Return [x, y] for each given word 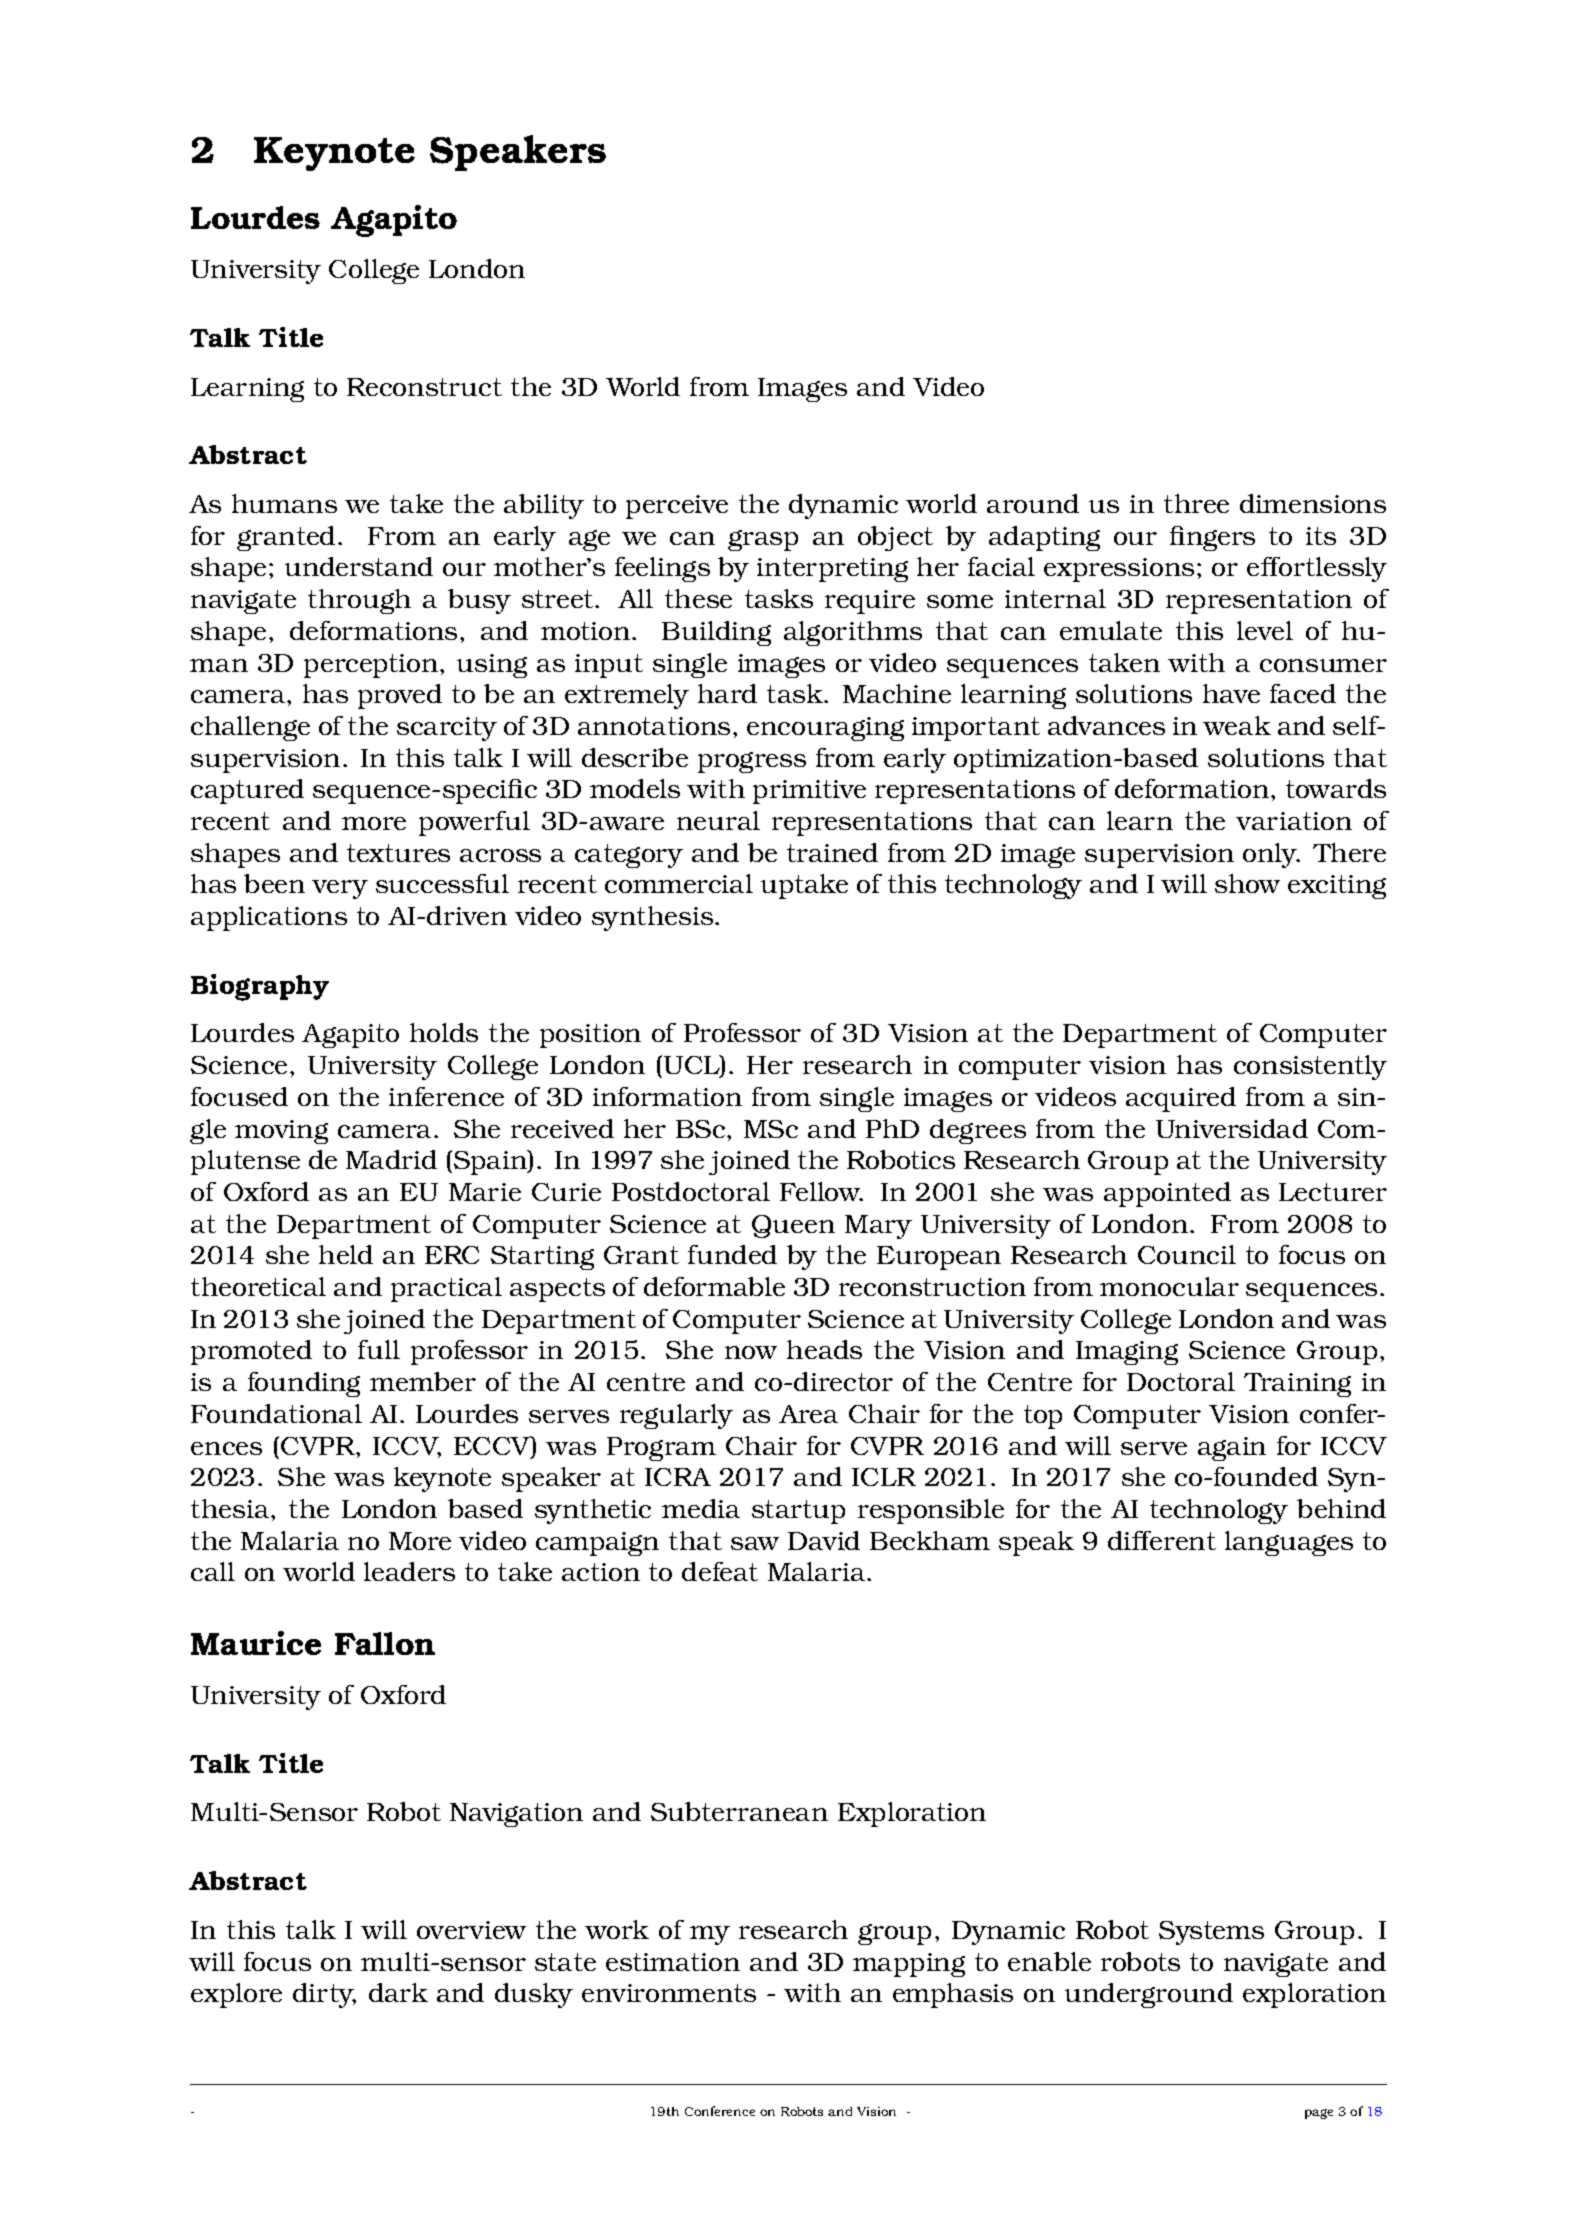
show [1247, 883]
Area [808, 1414]
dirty [324, 1995]
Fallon [385, 1643]
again [1232, 1449]
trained [832, 852]
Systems [1211, 1933]
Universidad [1232, 1128]
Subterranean [739, 1811]
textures [398, 853]
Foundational [276, 1413]
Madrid [391, 1159]
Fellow [821, 1191]
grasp [763, 540]
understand [359, 566]
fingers [1212, 538]
